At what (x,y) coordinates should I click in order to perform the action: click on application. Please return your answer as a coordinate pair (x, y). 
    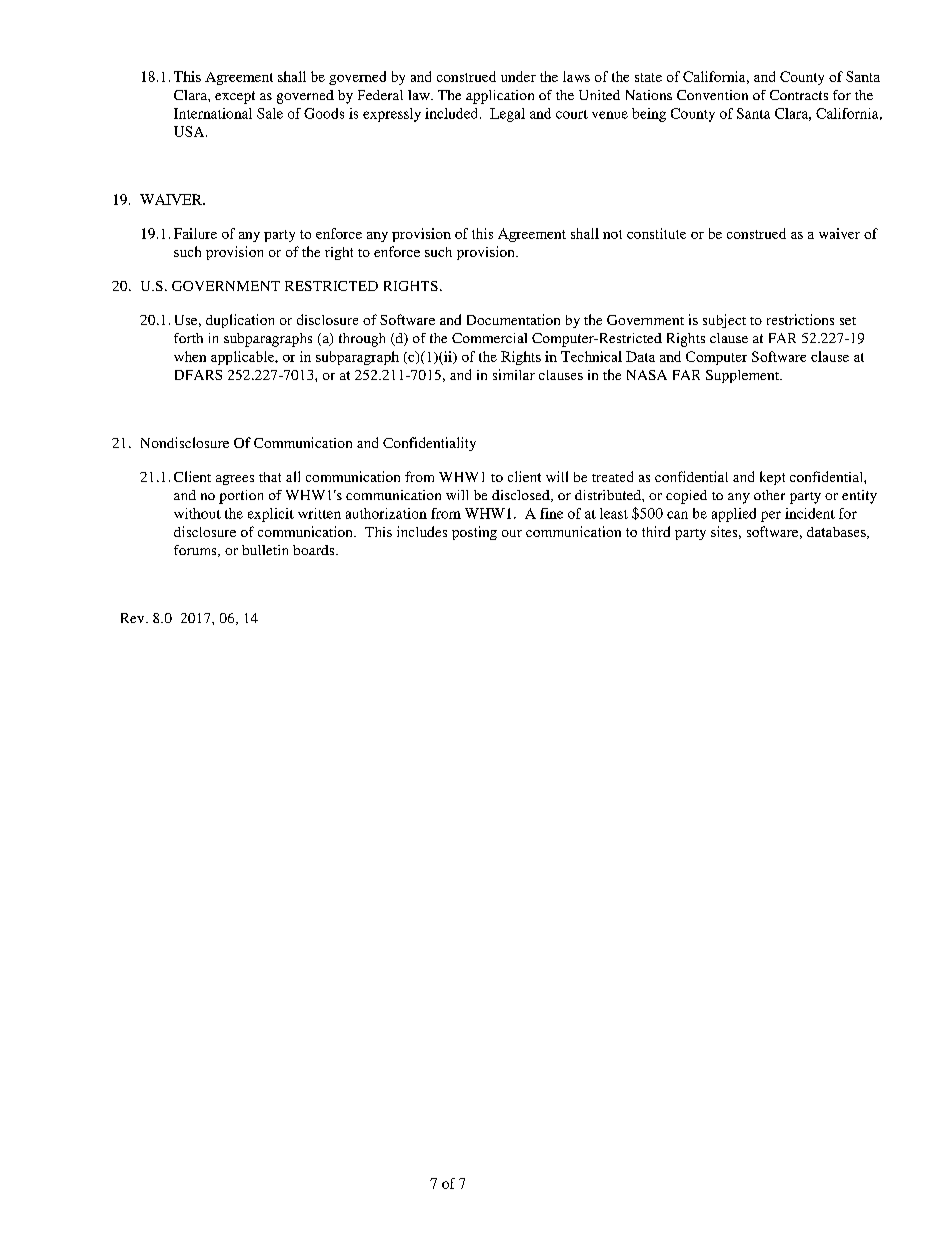
    Looking at the image, I should click on (500, 97).
